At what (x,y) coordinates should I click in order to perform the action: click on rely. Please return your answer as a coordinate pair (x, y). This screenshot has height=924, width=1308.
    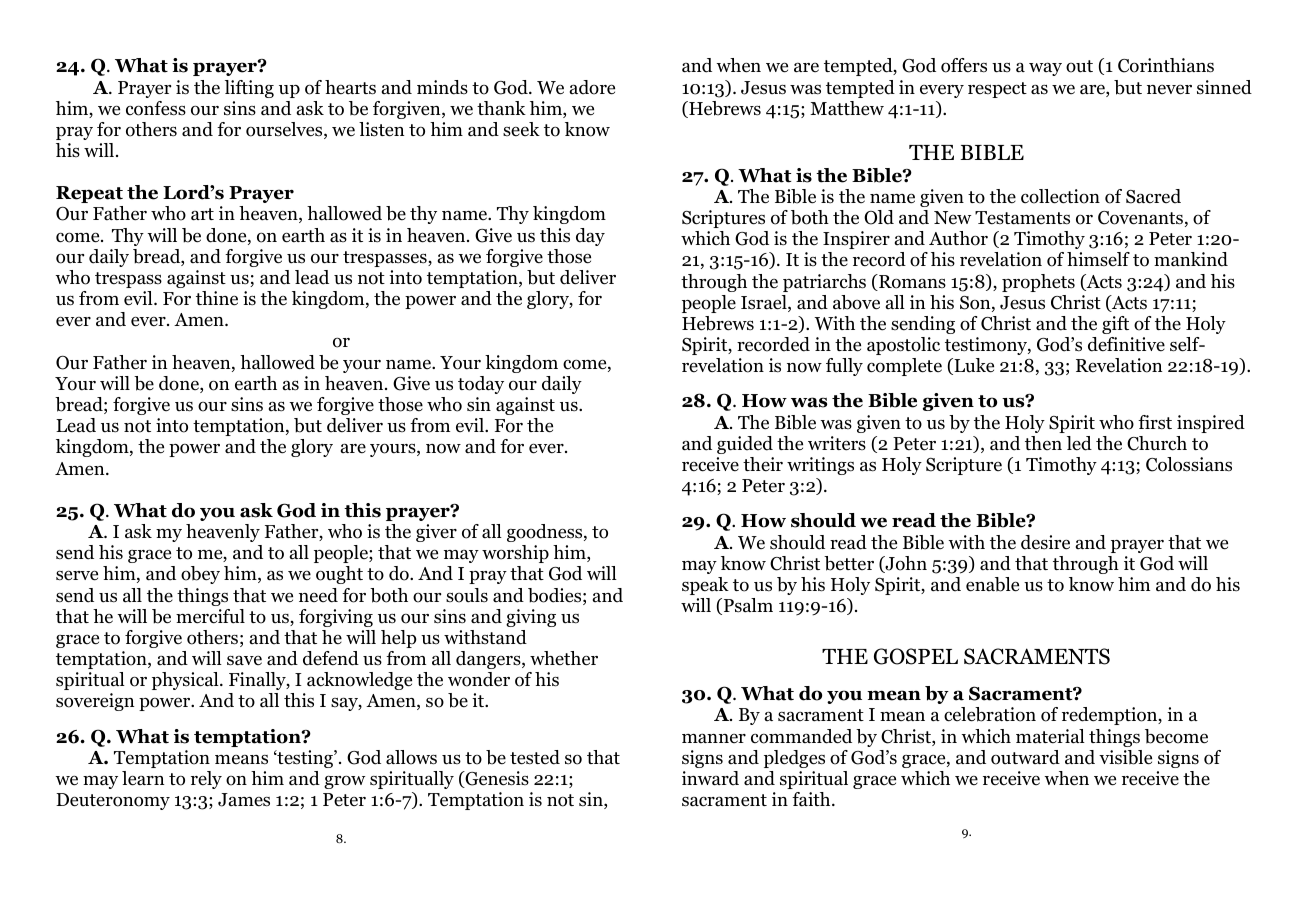
    Looking at the image, I should click on (206, 780).
